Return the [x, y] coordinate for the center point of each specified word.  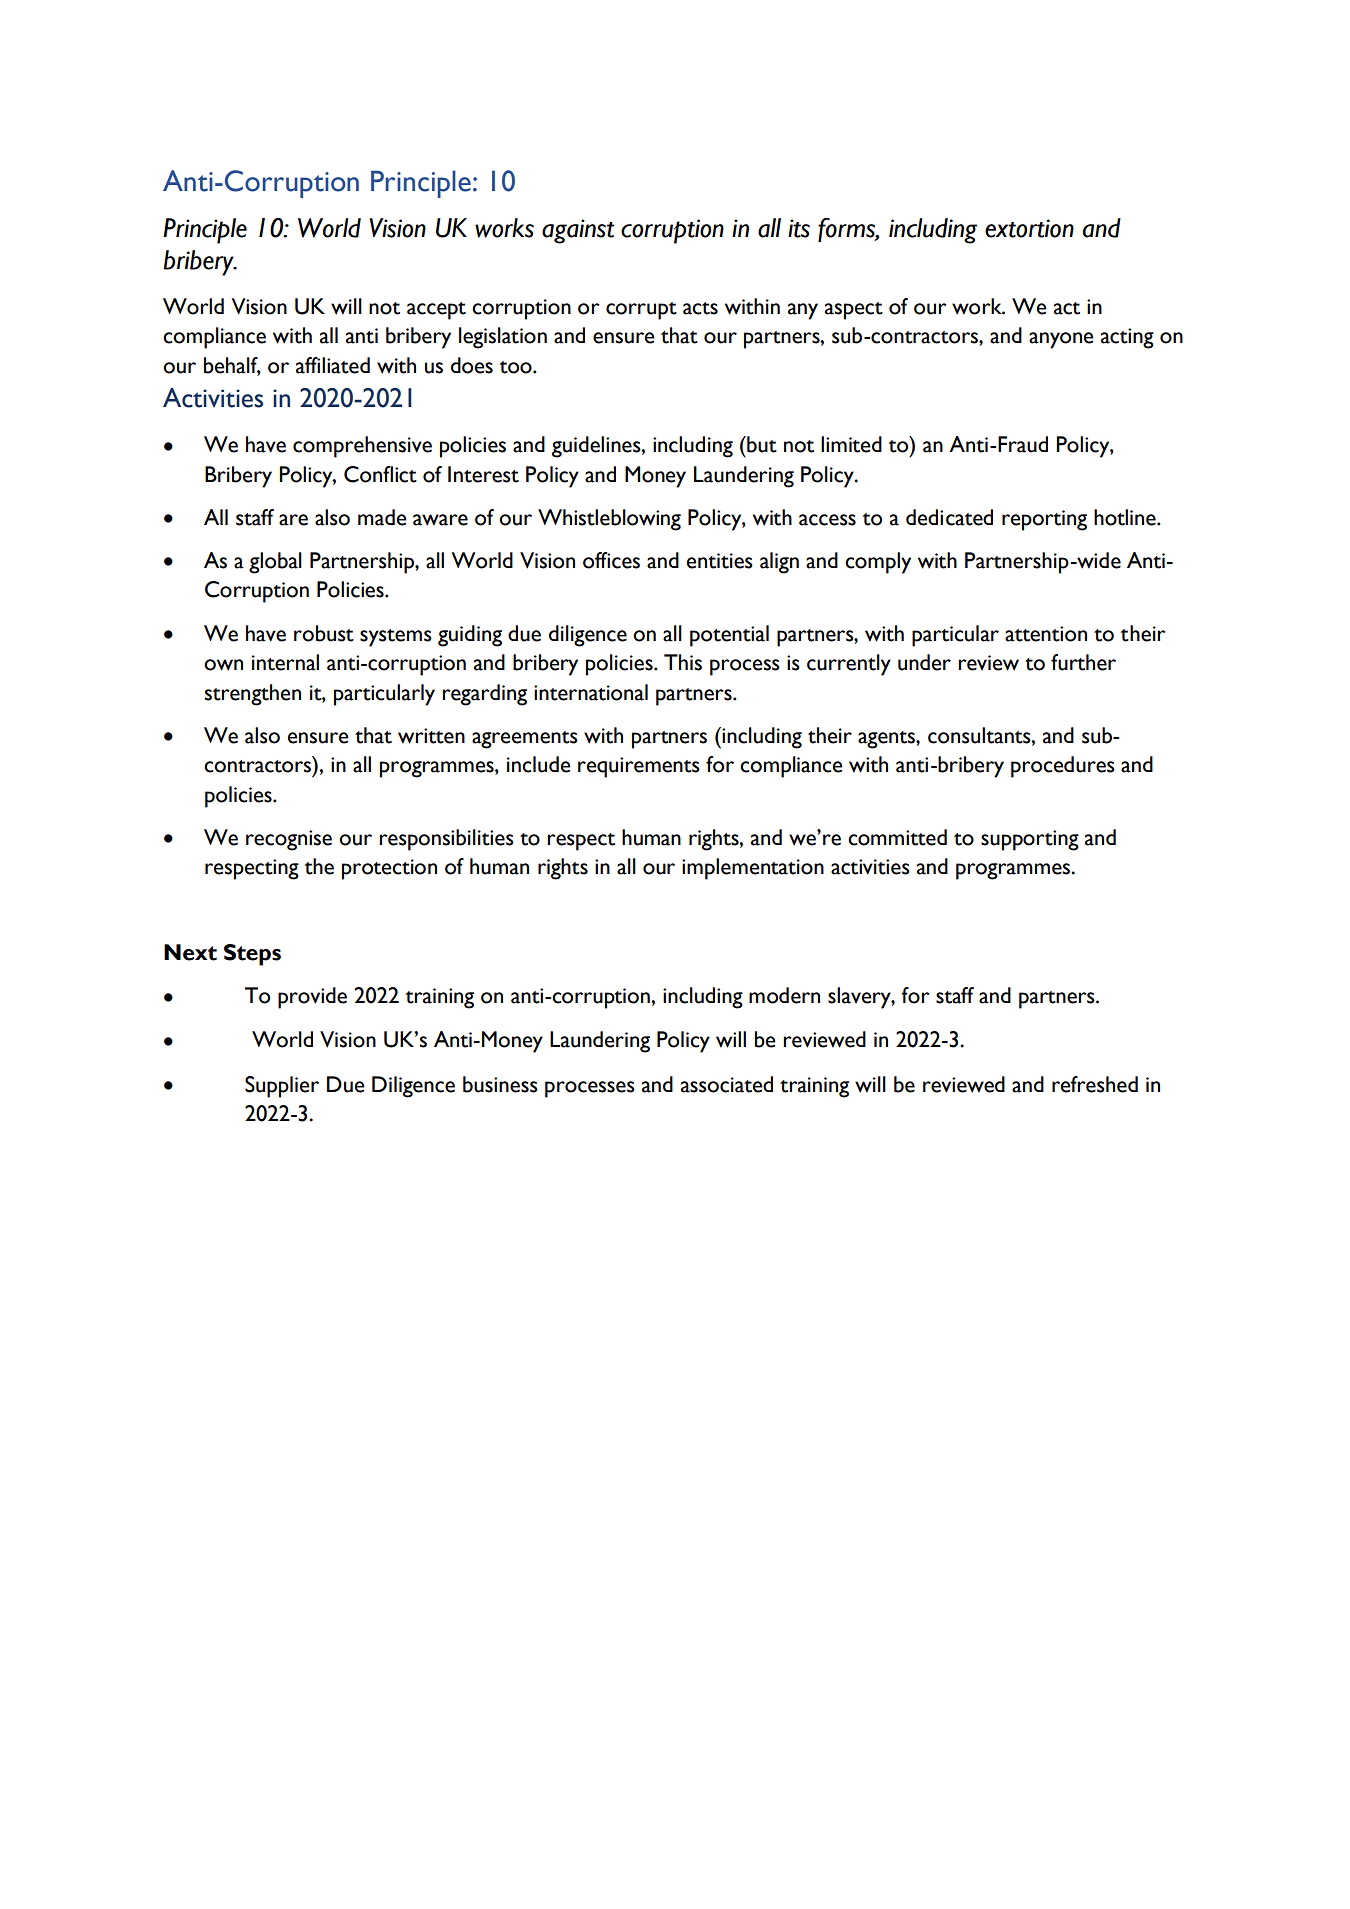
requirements [639, 767]
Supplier [282, 1087]
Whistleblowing [609, 520]
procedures [1063, 767]
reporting [1044, 520]
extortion [1029, 228]
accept [436, 311]
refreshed [1095, 1084]
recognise [289, 840]
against [578, 231]
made [382, 517]
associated [727, 1084]
